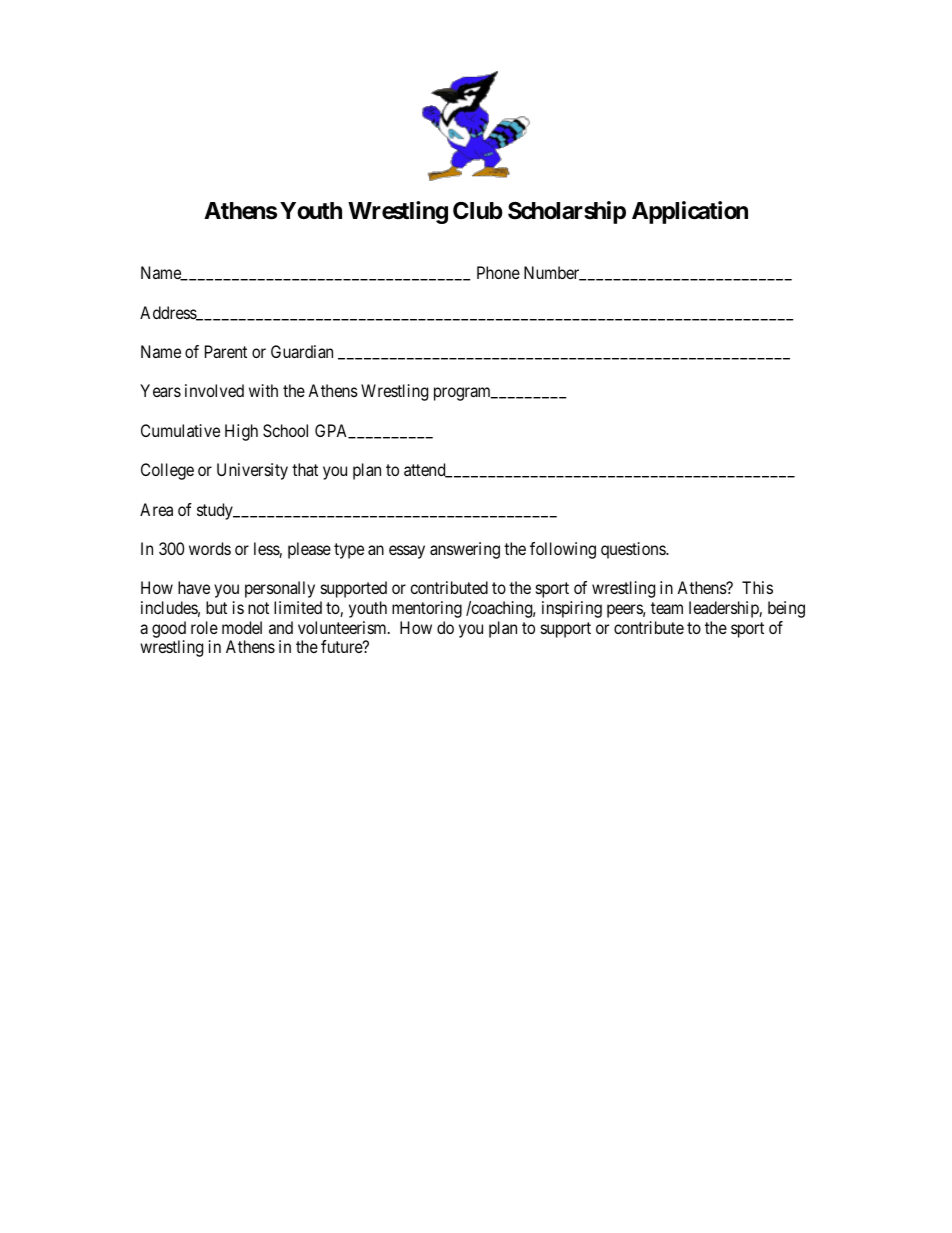 The height and width of the screenshot is (1233, 952). Describe the element at coordinates (634, 550) in the screenshot. I see `questions` at that location.
